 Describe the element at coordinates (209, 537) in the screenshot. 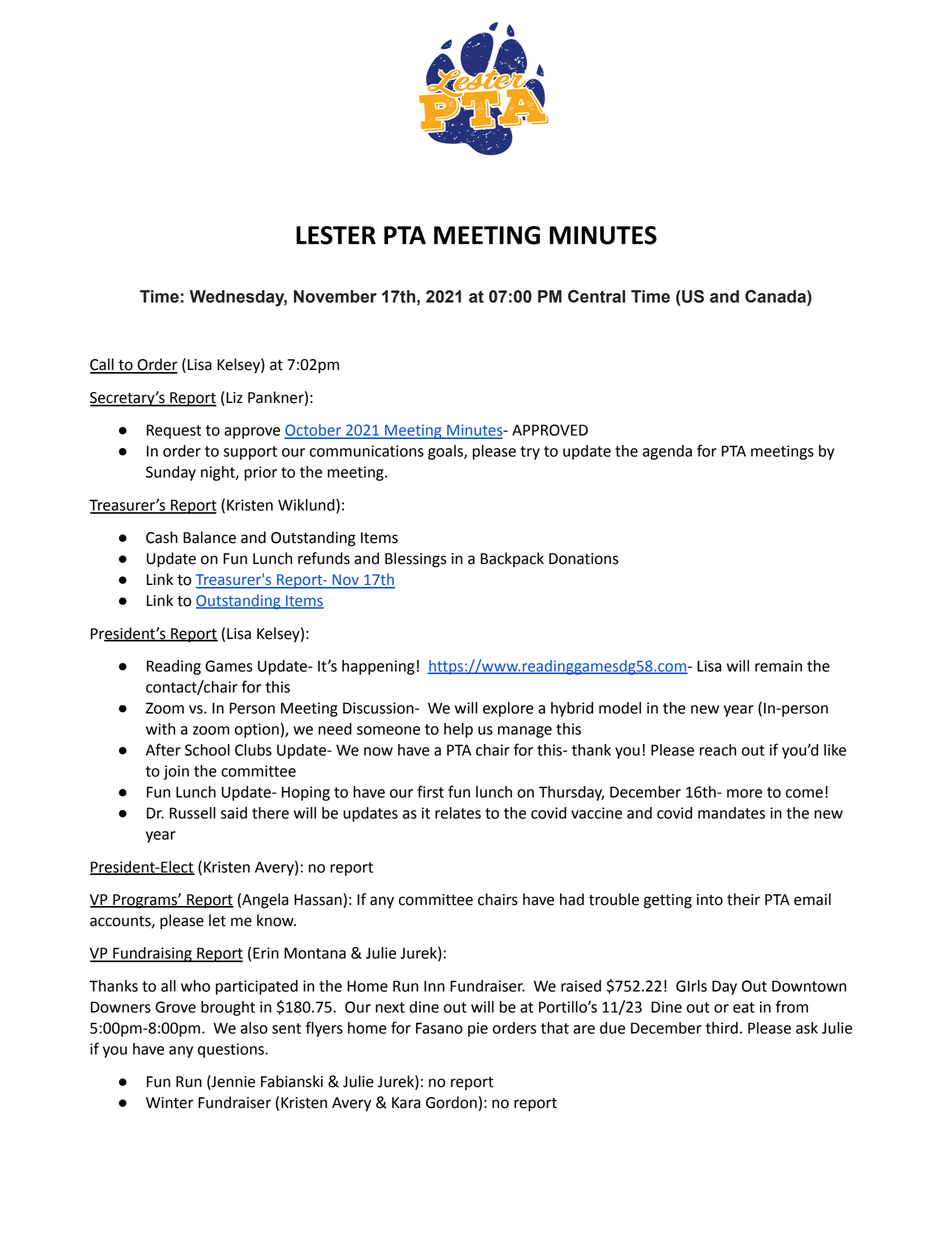

I see `Balance` at that location.
